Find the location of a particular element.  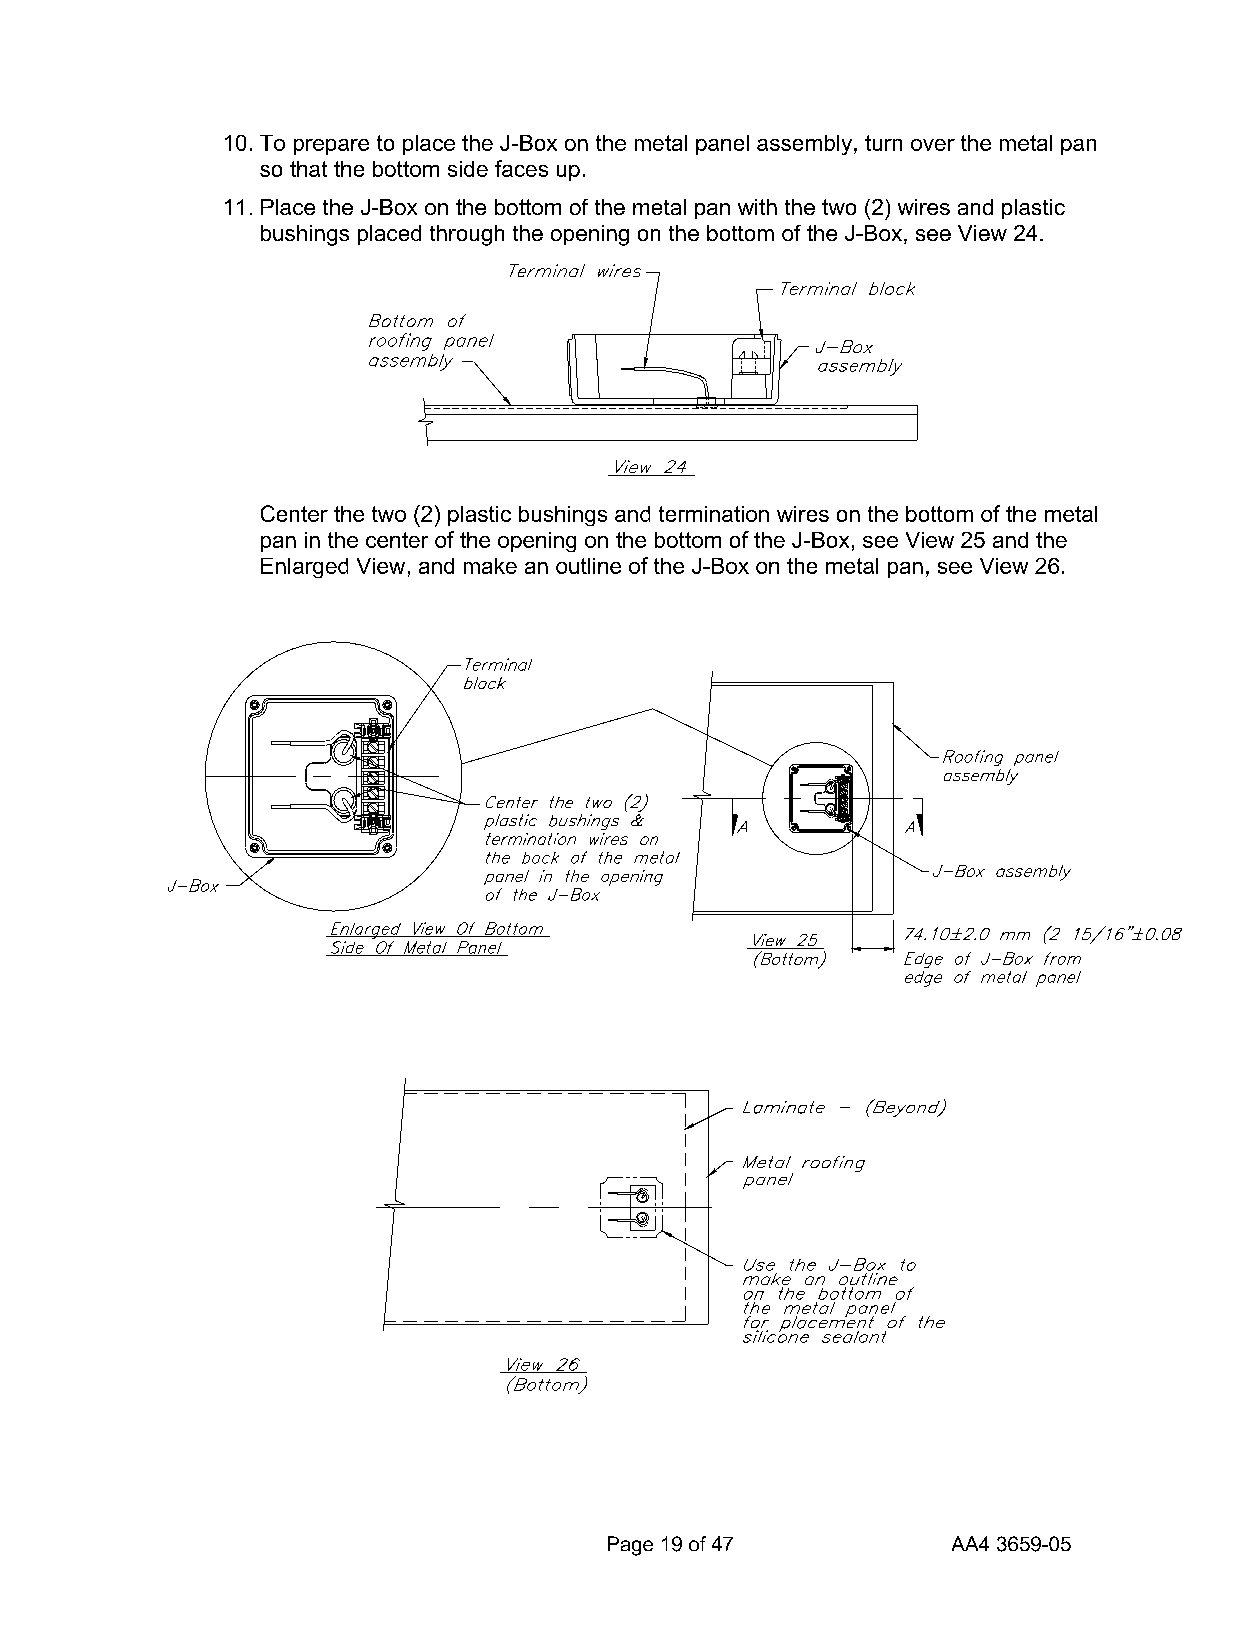

faces is located at coordinates (521, 168).
